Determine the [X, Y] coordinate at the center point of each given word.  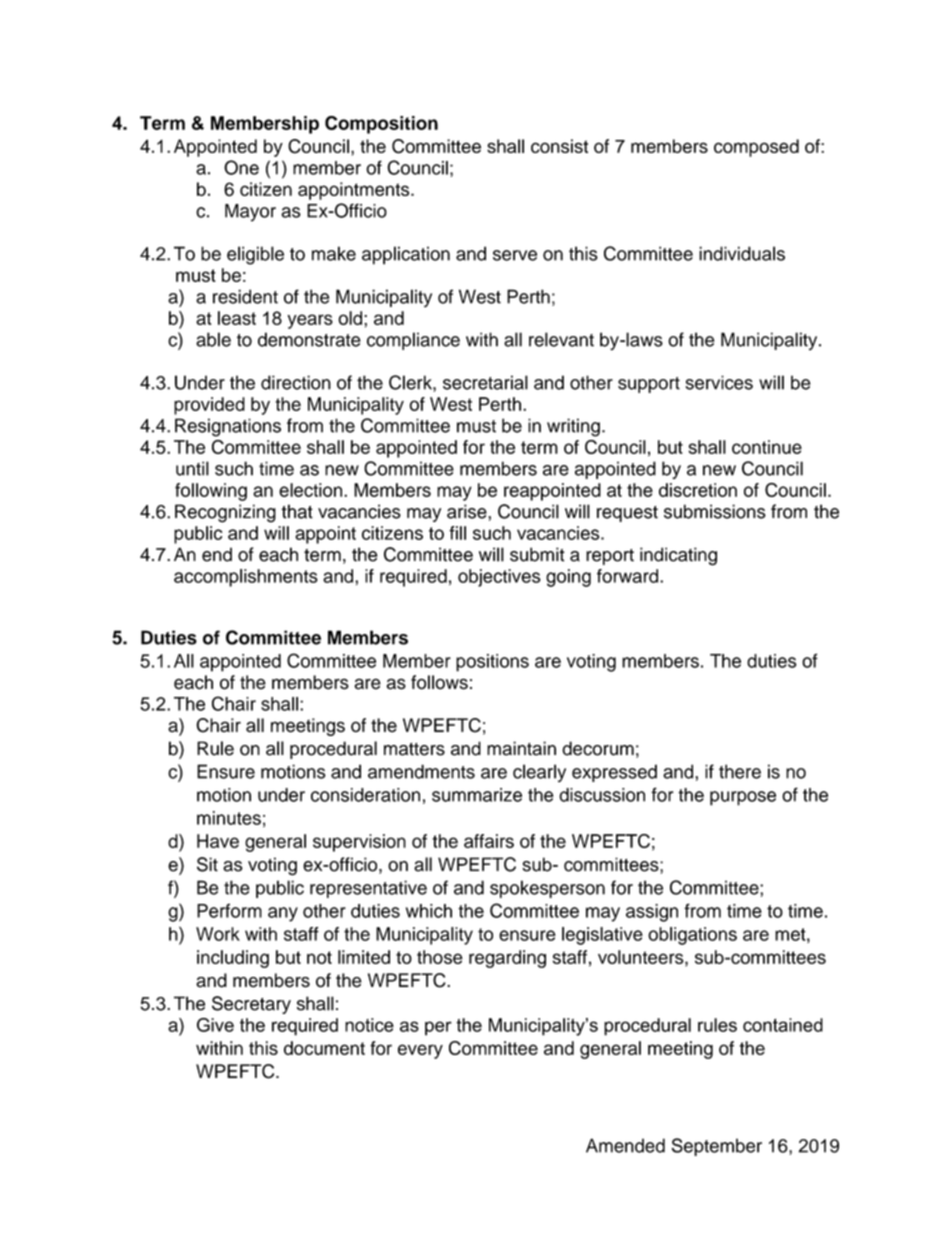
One [241, 167]
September [717, 1147]
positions [492, 663]
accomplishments [246, 578]
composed [756, 148]
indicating [678, 556]
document [324, 1048]
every [420, 1051]
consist [559, 146]
